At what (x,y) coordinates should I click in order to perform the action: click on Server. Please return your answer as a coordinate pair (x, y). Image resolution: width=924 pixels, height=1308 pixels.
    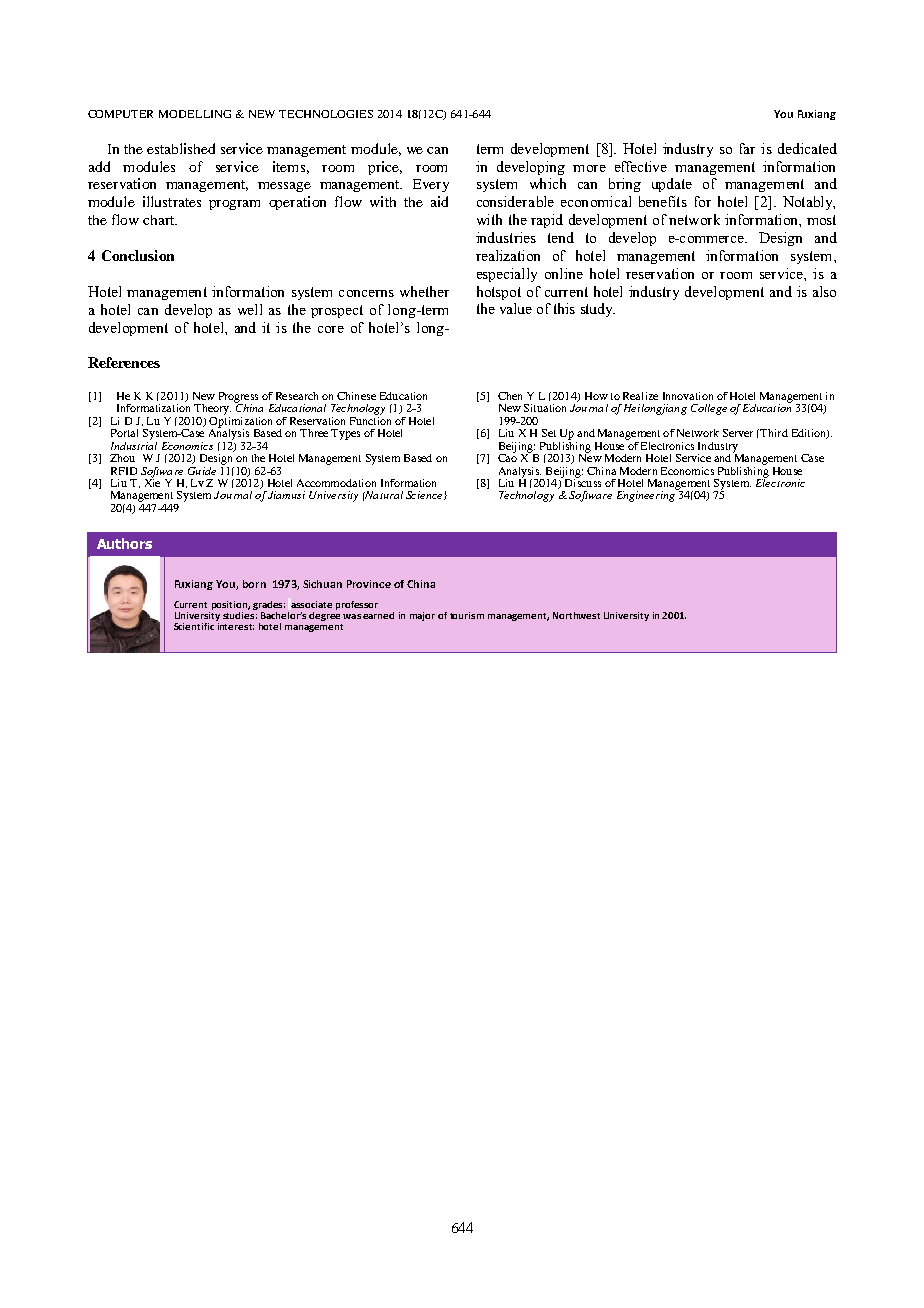
    Looking at the image, I should click on (738, 433).
